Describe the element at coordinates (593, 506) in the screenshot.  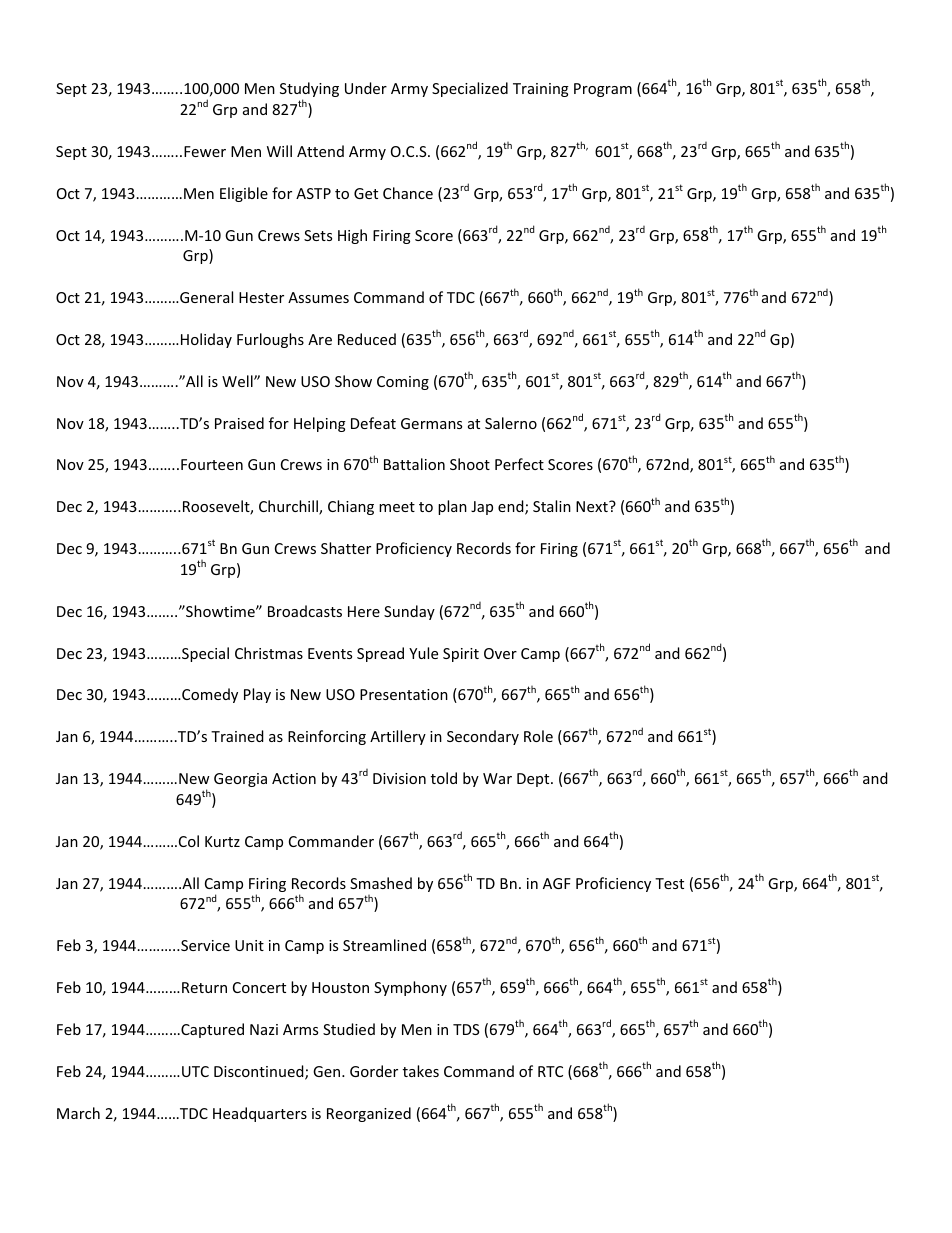
I see `Next` at that location.
